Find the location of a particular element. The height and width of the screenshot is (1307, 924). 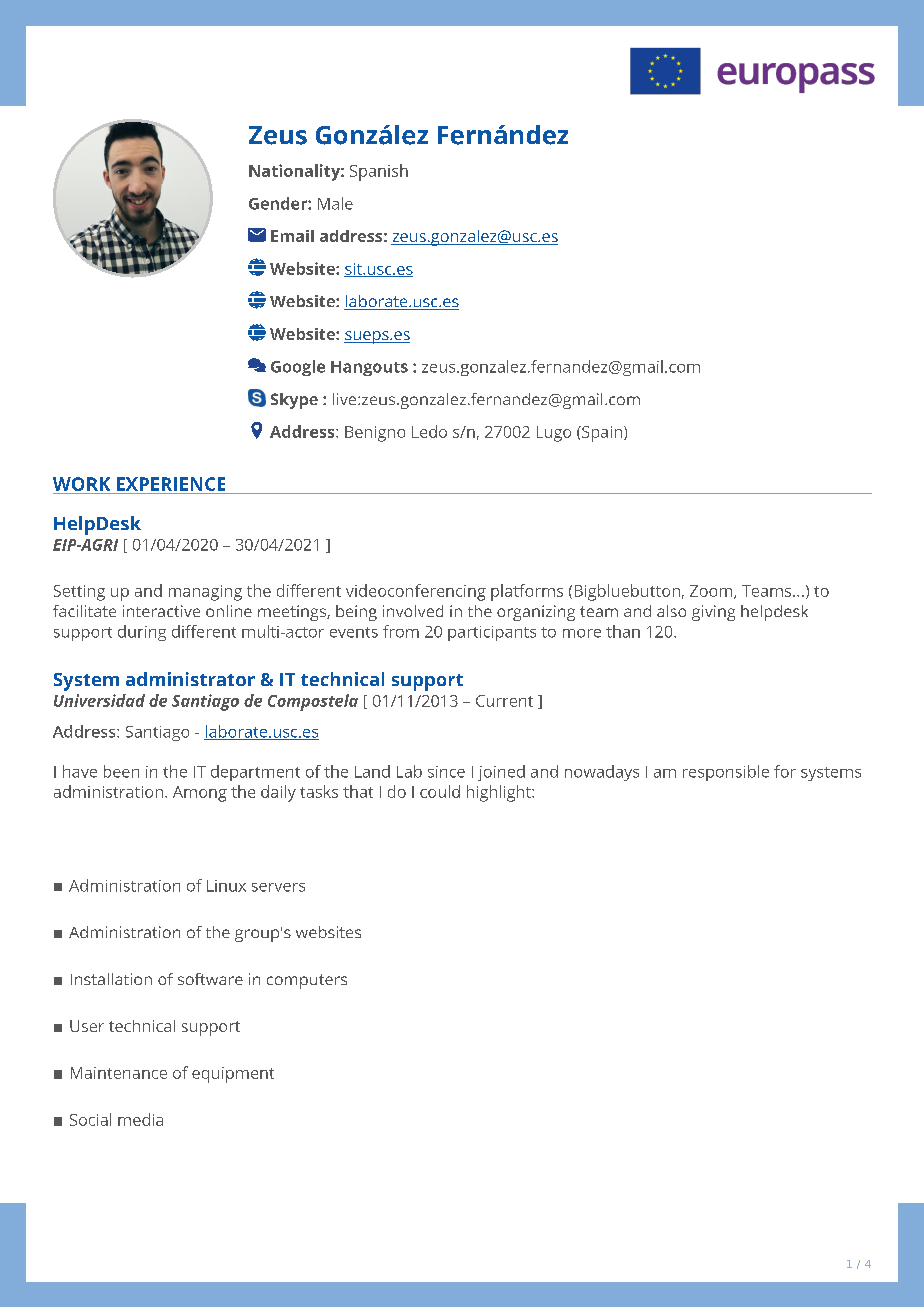

equipment is located at coordinates (233, 1075).
